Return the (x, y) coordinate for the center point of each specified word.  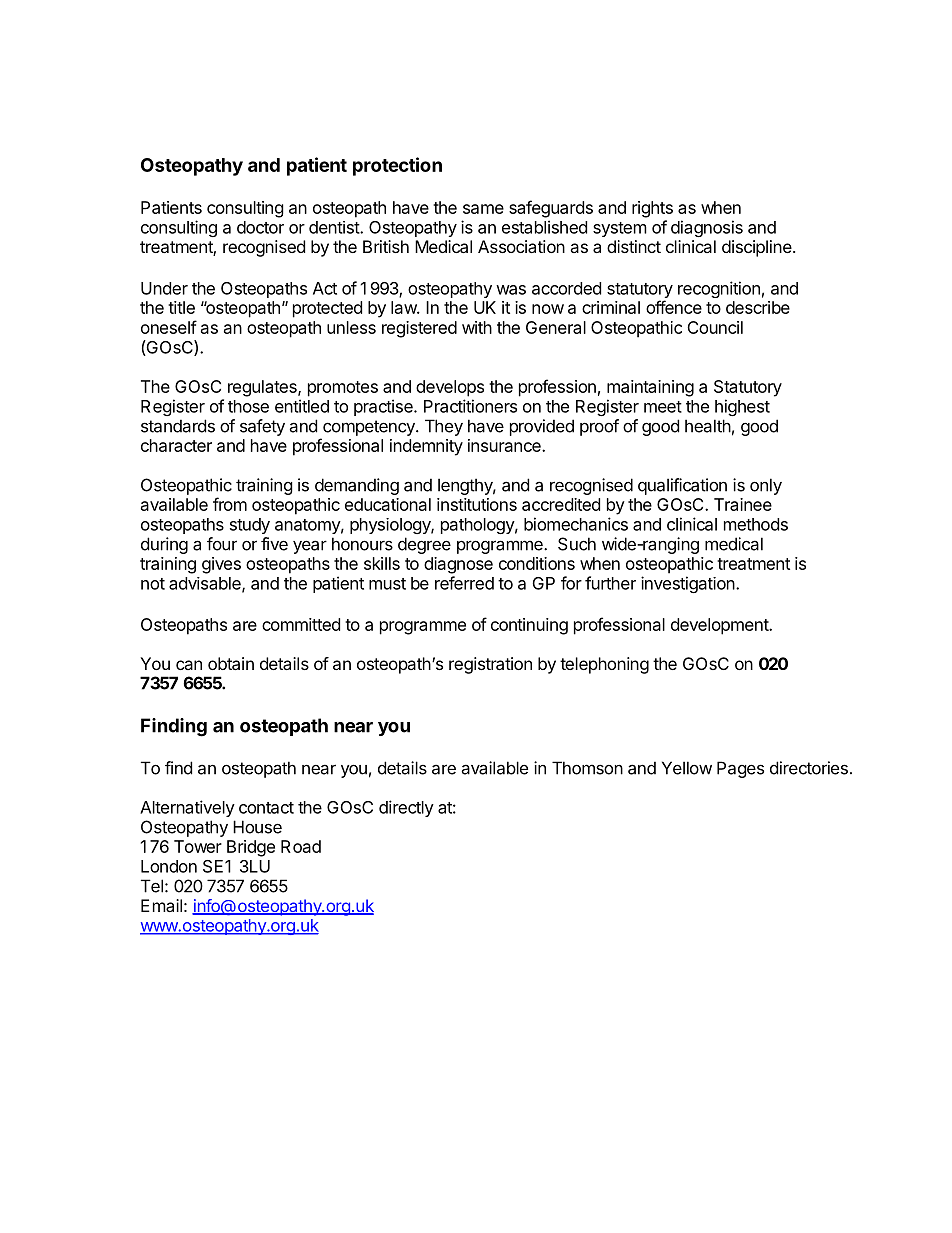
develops (450, 388)
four (222, 544)
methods (756, 524)
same (483, 209)
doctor (260, 227)
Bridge (251, 848)
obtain (231, 663)
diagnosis (707, 228)
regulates (263, 388)
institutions (477, 504)
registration (490, 665)
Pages (740, 769)
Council (715, 327)
